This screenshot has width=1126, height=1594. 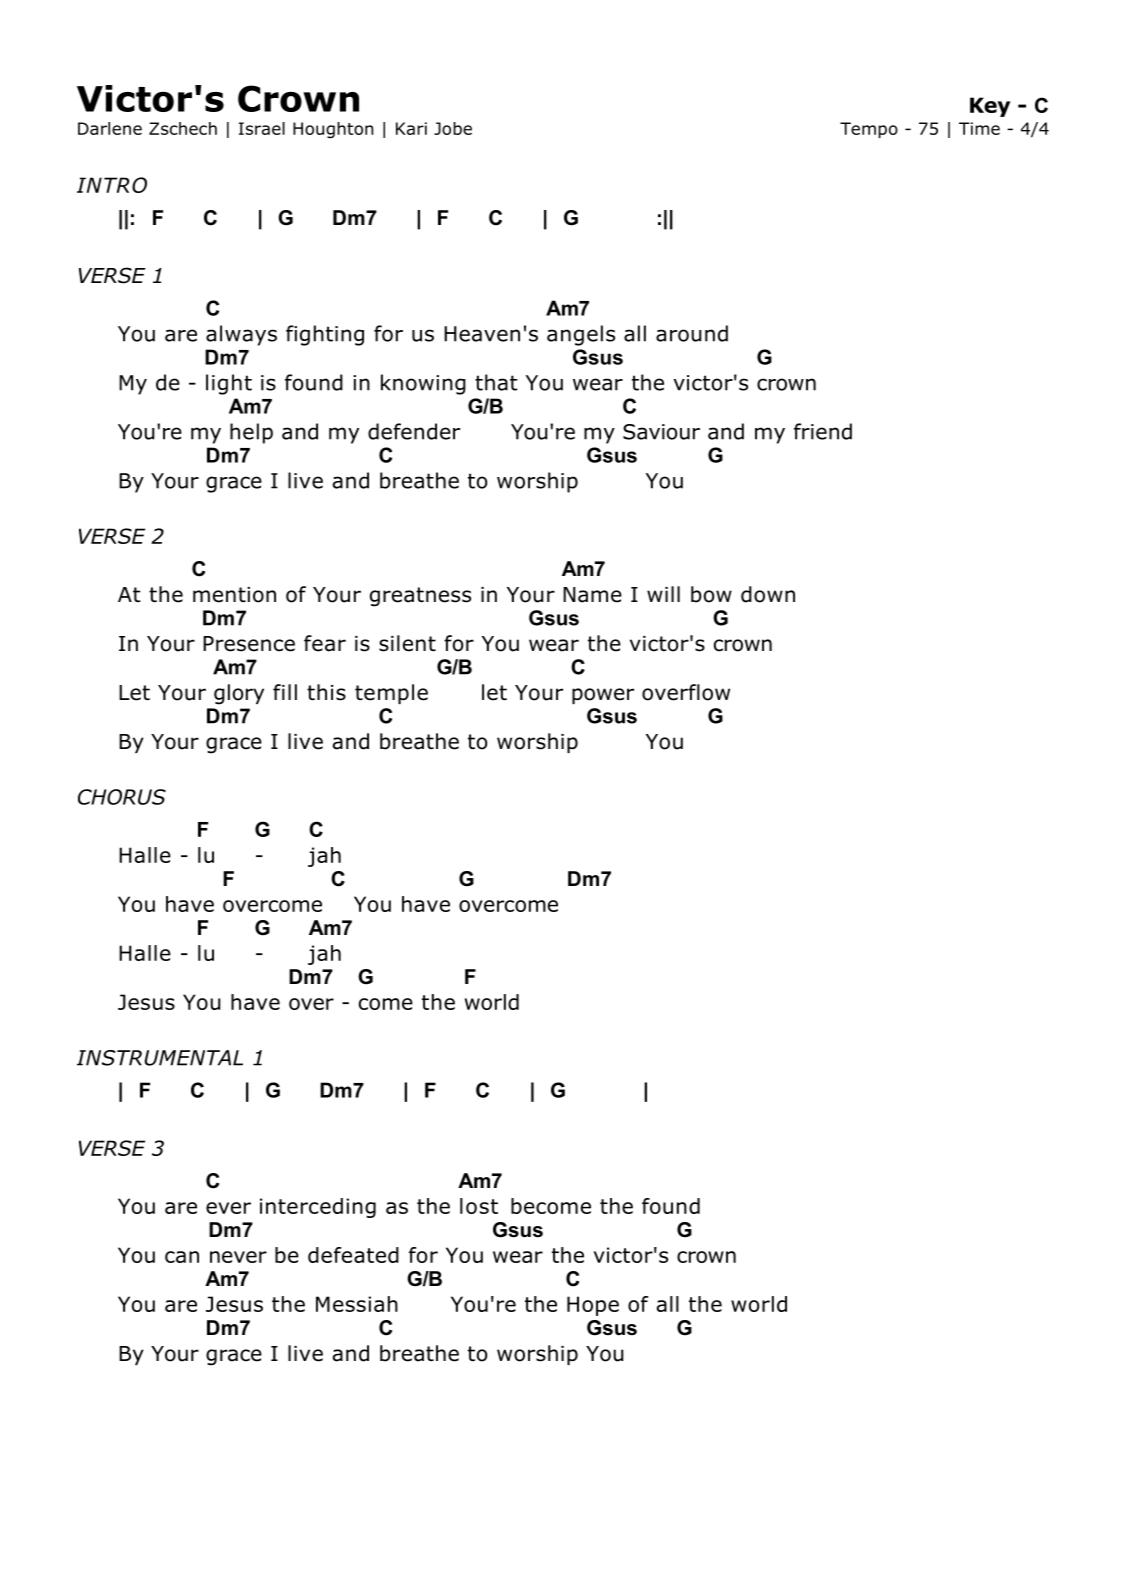 What do you see at coordinates (160, 1058) in the screenshot?
I see `INSTRUMENTAL` at bounding box center [160, 1058].
